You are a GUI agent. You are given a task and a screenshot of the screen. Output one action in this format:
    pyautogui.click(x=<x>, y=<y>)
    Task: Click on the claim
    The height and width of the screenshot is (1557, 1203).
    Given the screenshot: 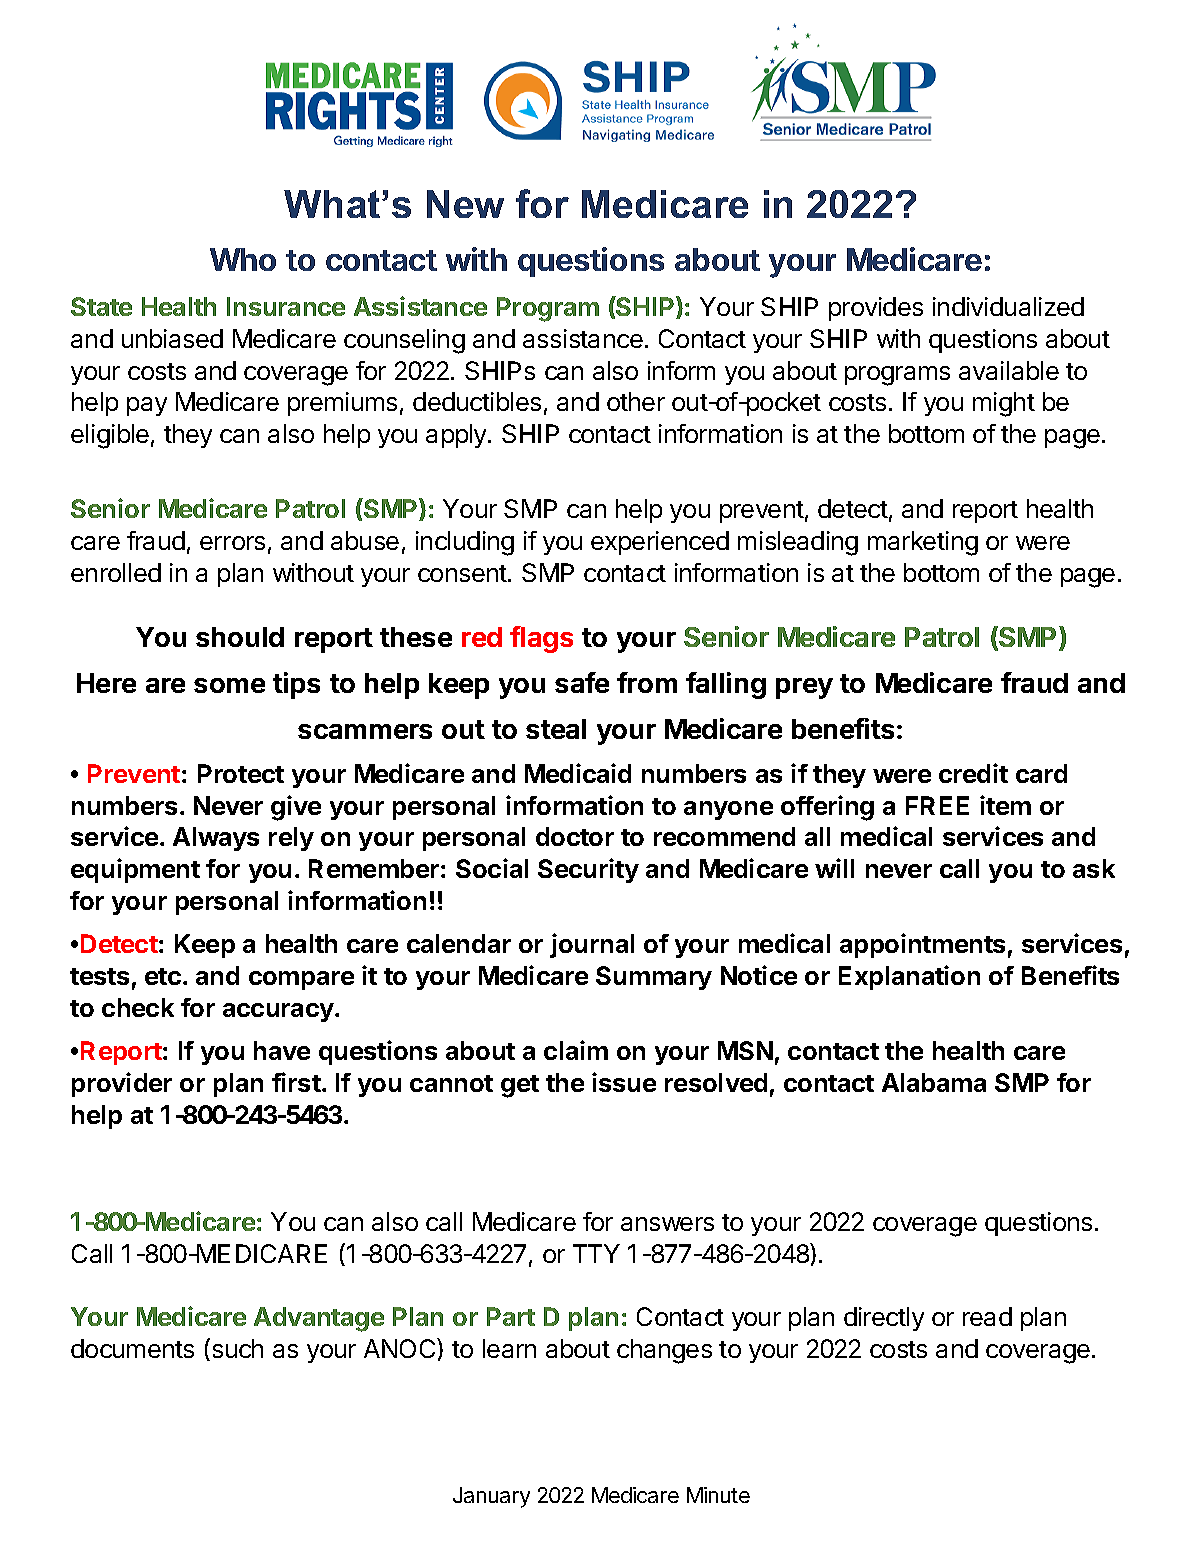 What is the action you would take?
    pyautogui.click(x=576, y=1050)
